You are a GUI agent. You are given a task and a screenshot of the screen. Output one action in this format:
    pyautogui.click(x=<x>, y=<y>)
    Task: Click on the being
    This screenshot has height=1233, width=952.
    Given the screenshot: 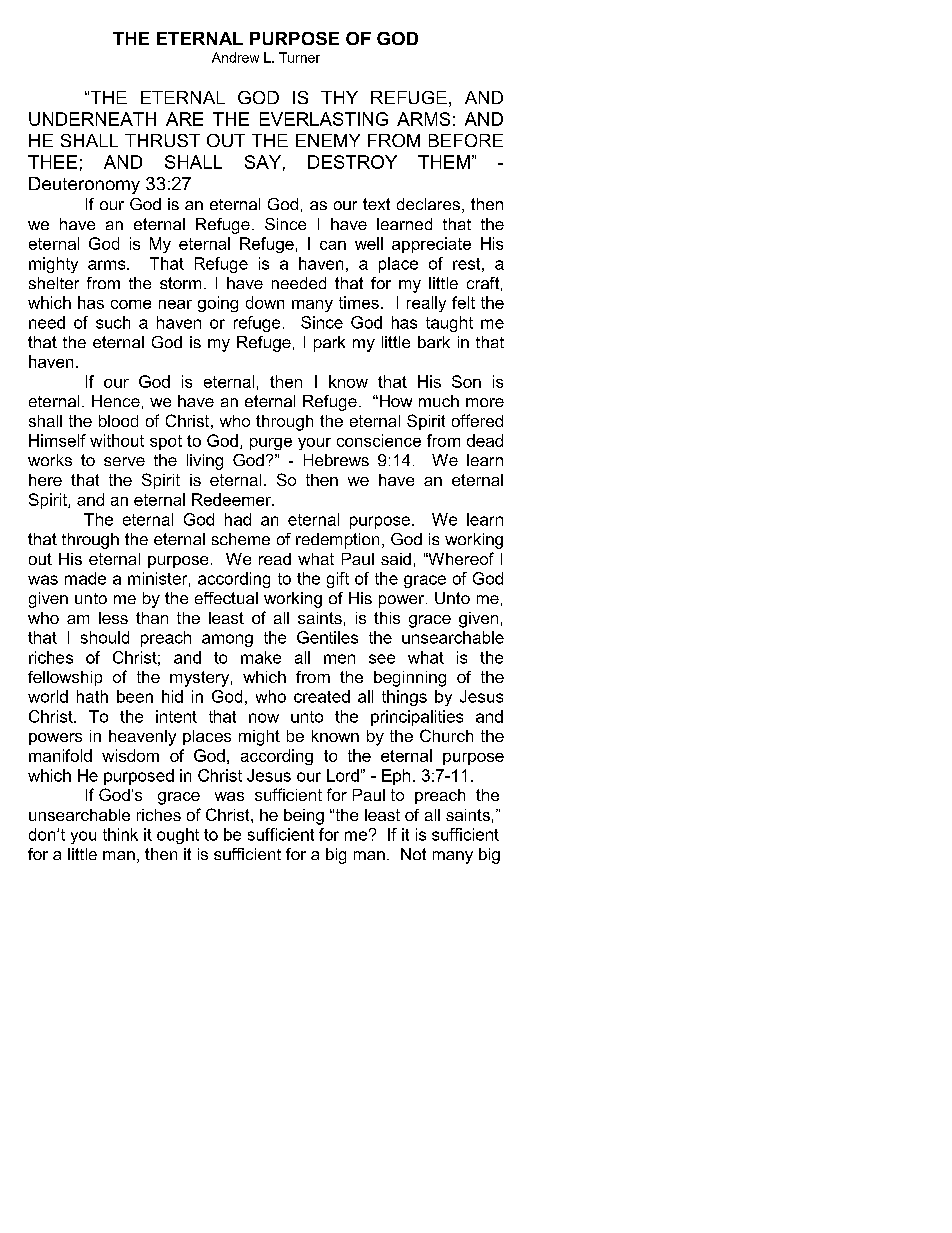 What is the action you would take?
    pyautogui.click(x=304, y=817)
